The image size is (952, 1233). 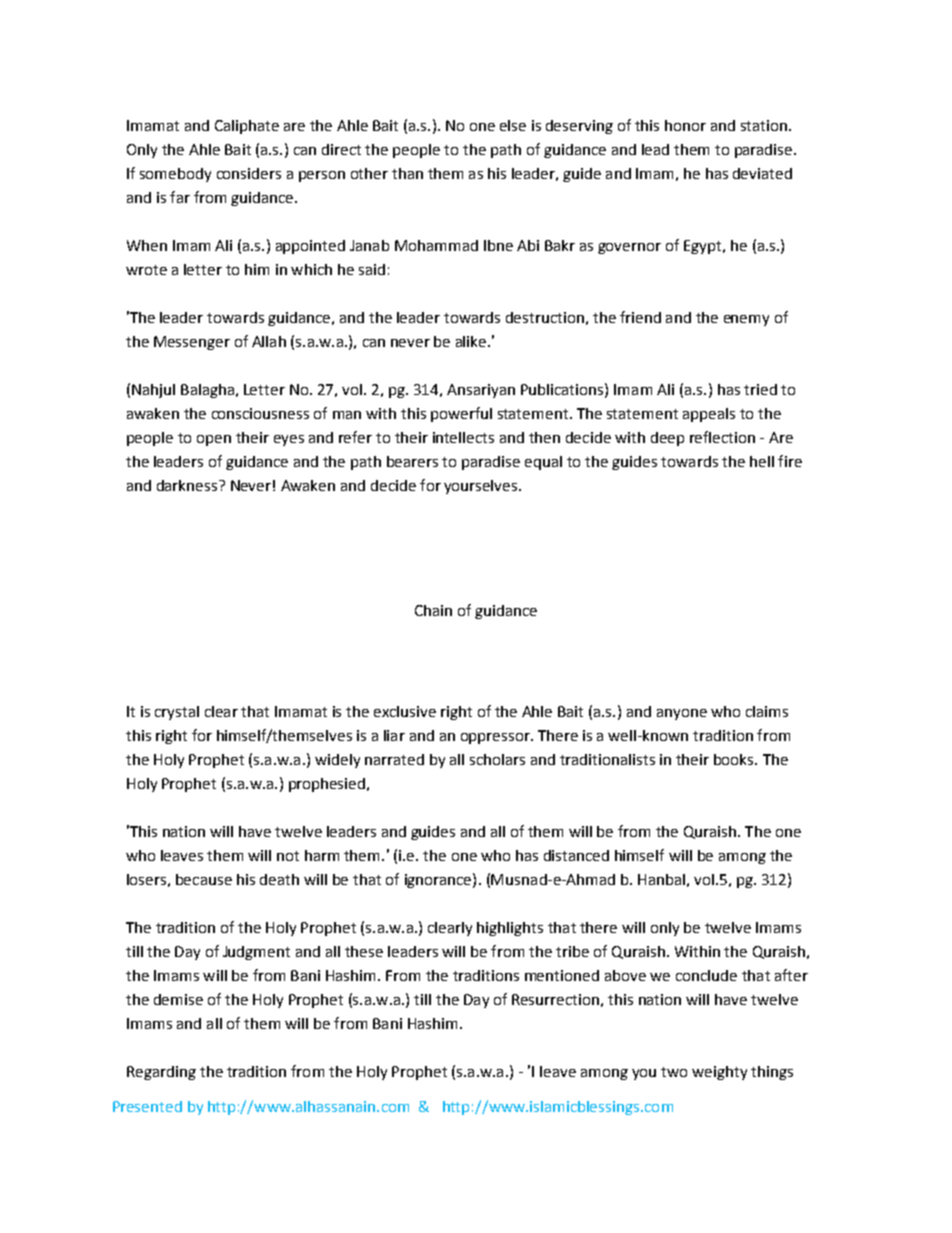 What do you see at coordinates (161, 1073) in the screenshot?
I see `Regarding` at bounding box center [161, 1073].
